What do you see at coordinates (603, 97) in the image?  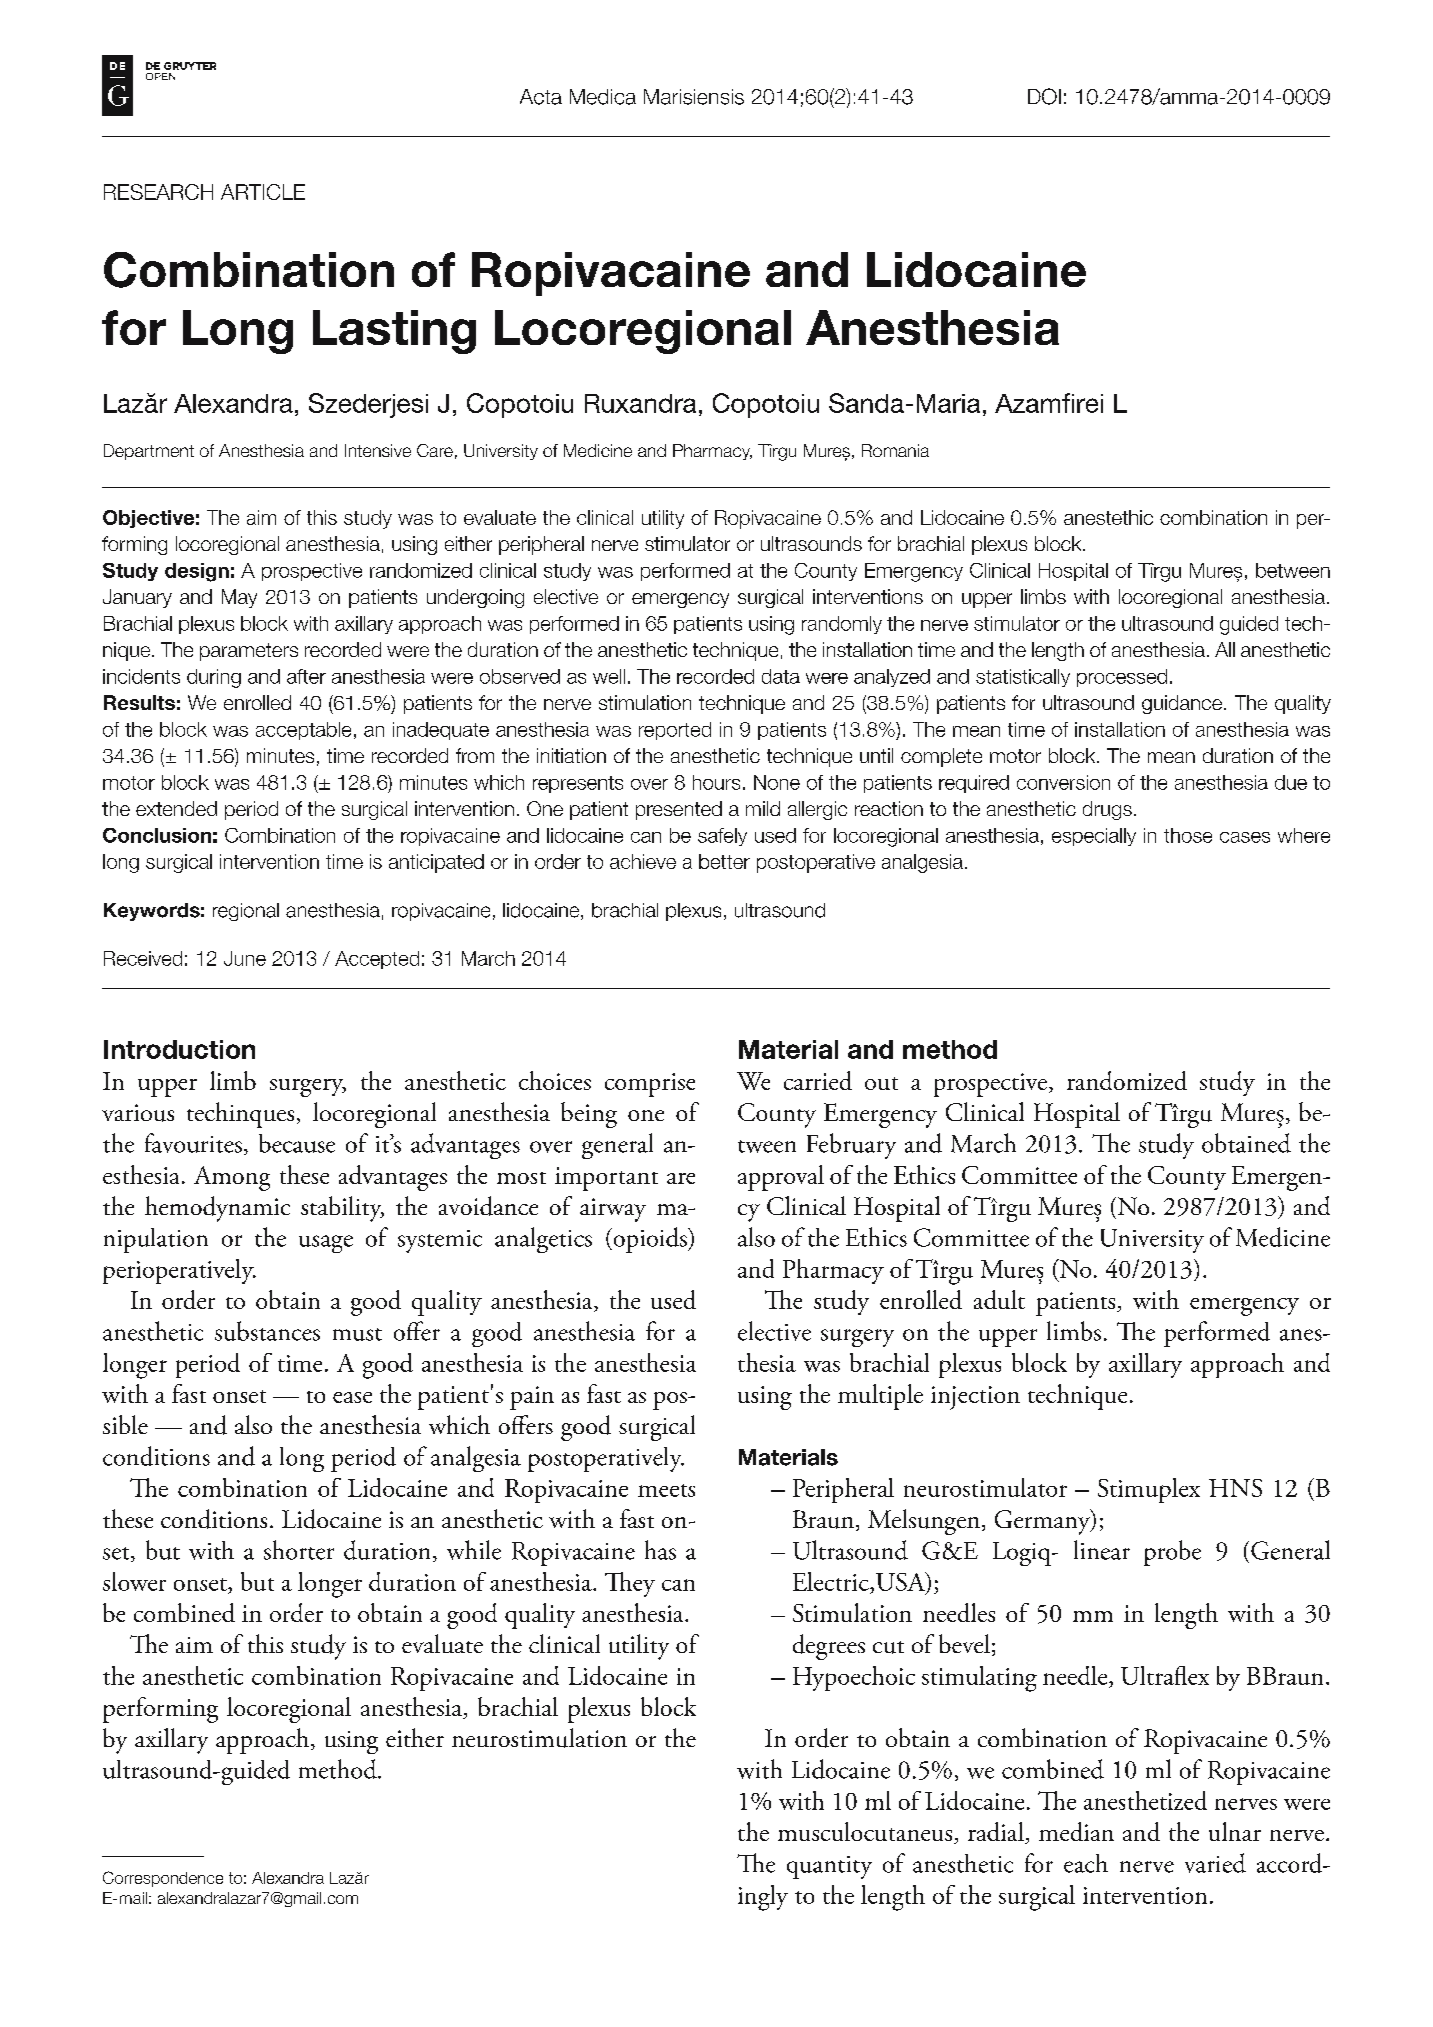 I see `Medica` at bounding box center [603, 97].
